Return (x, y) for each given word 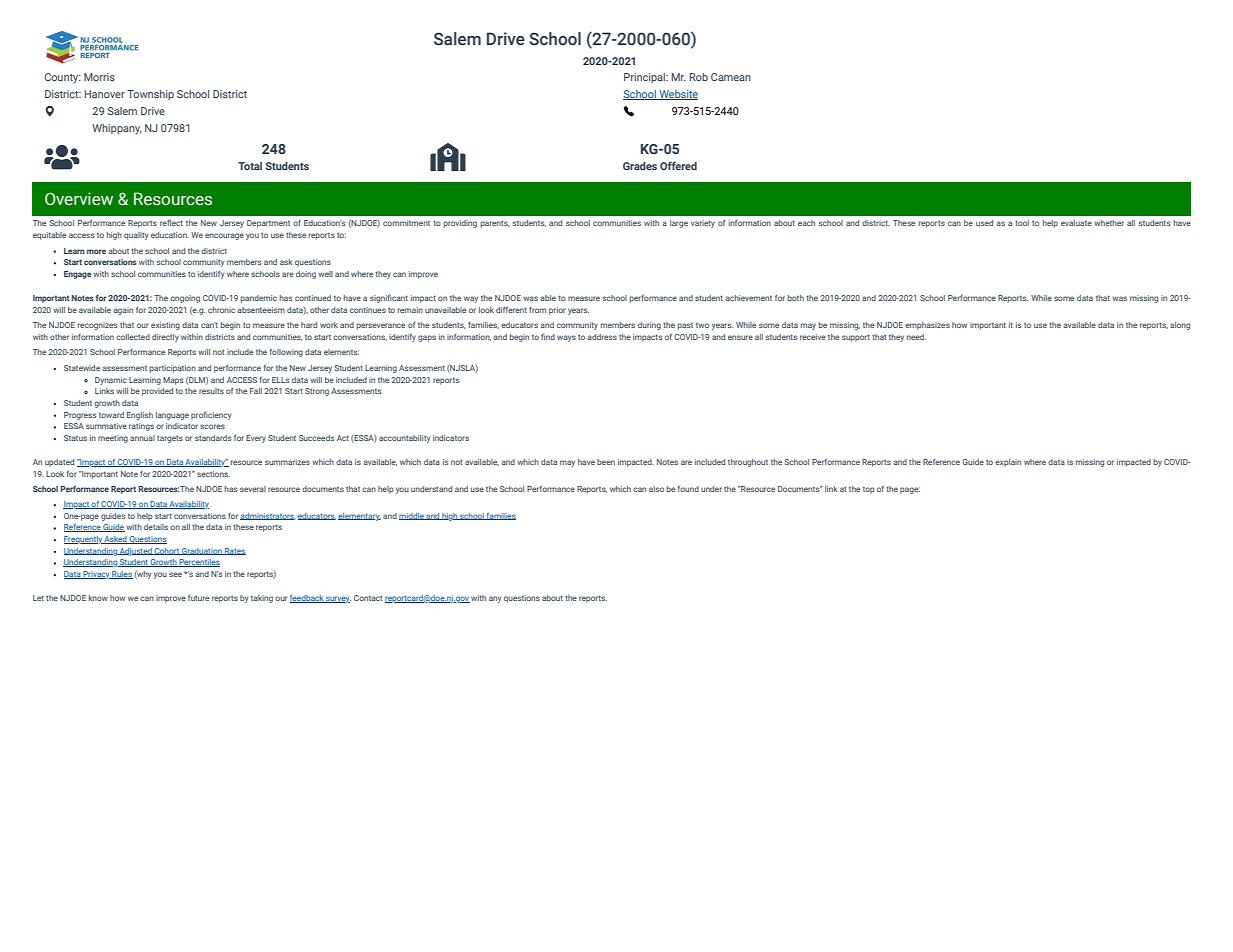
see (175, 574)
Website (677, 95)
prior (557, 311)
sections (213, 474)
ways (566, 338)
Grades (640, 166)
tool (1022, 223)
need (916, 337)
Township (150, 95)
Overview (79, 199)
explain (1008, 463)
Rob (699, 77)
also (656, 489)
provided (157, 392)
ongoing (185, 299)
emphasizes (927, 326)
